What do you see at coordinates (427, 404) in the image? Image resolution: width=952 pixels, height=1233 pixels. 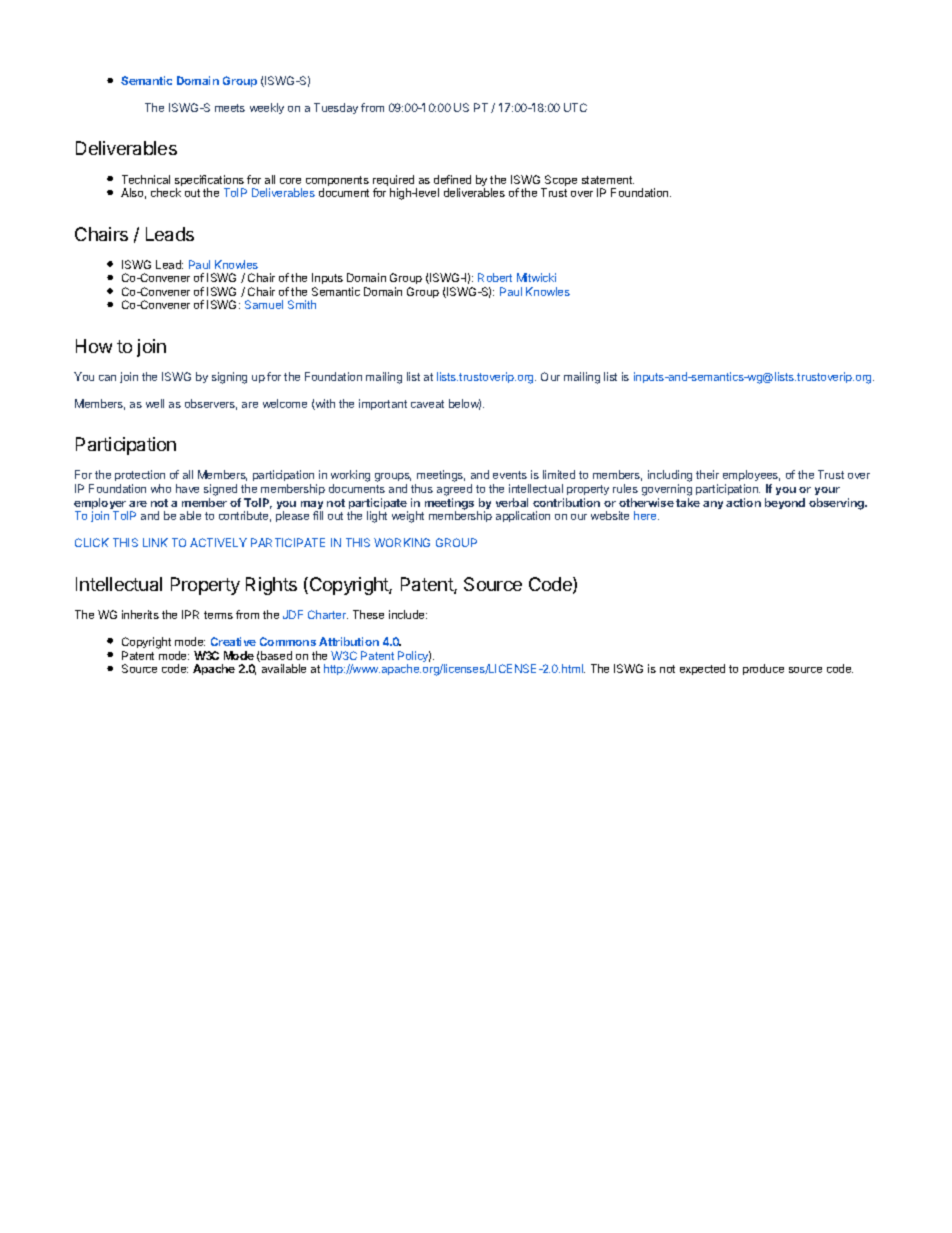 I see `caveat` at bounding box center [427, 404].
